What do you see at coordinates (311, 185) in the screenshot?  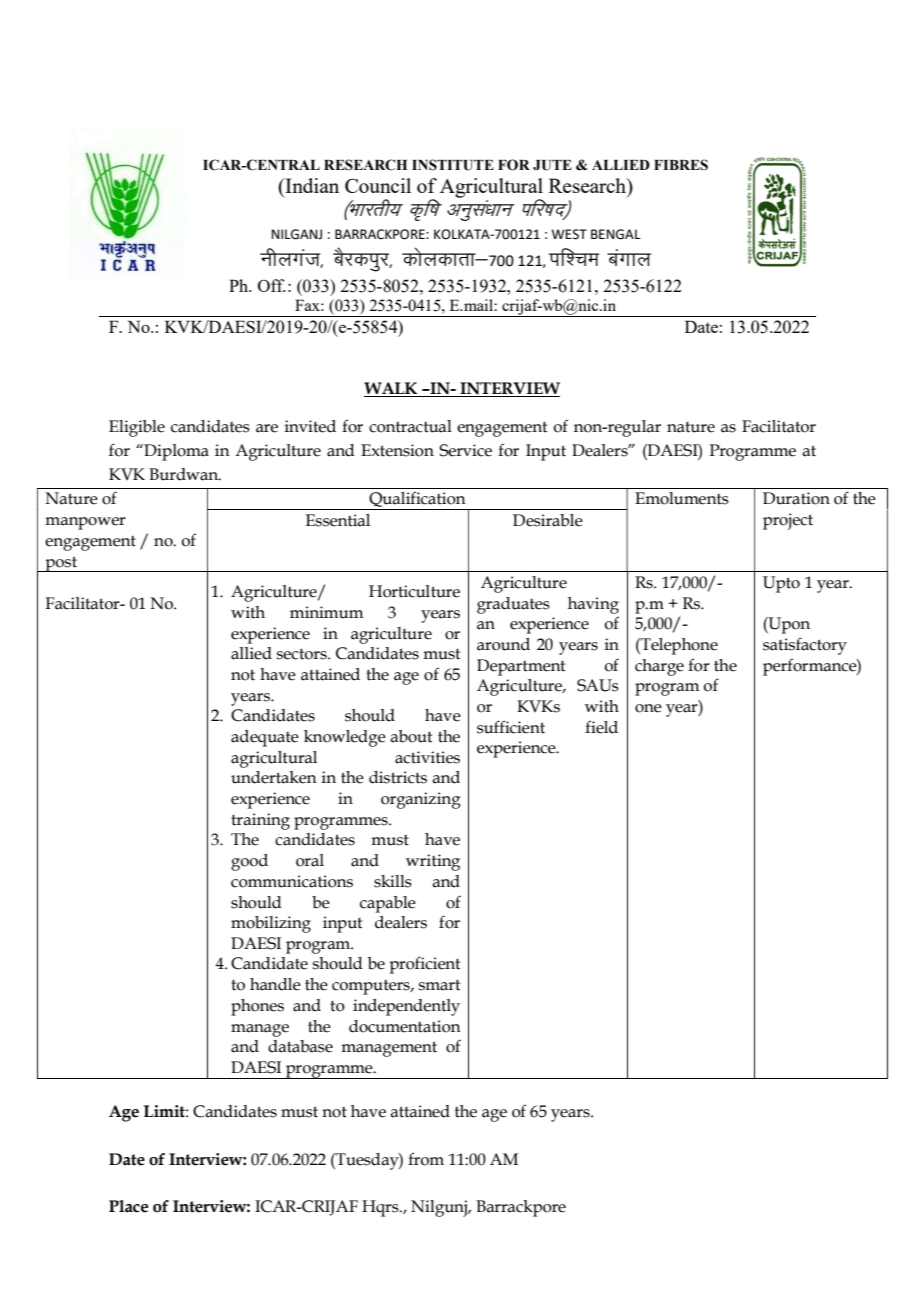 I see `Indian` at bounding box center [311, 185].
